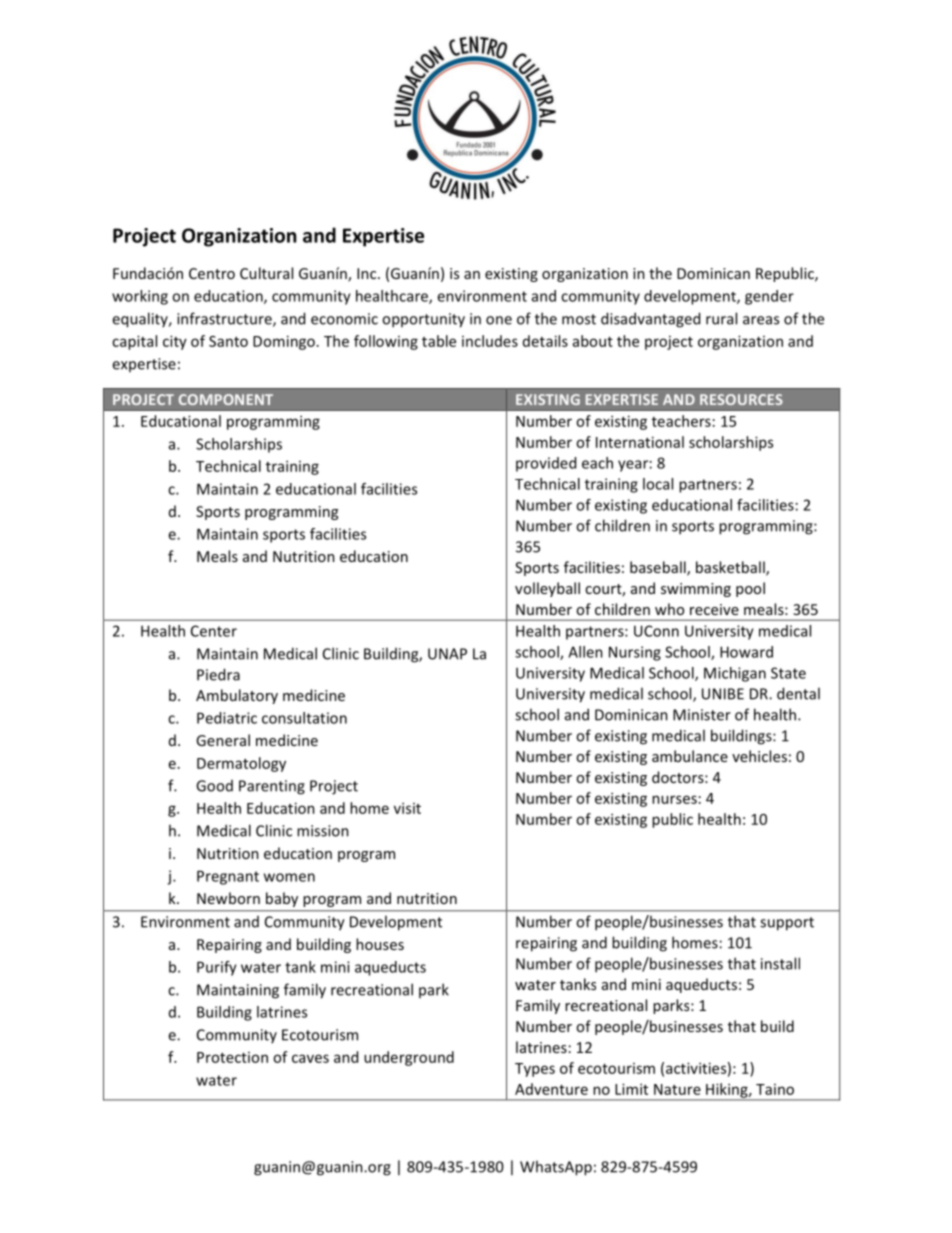 The image size is (952, 1233). I want to click on Allen, so click(585, 652).
